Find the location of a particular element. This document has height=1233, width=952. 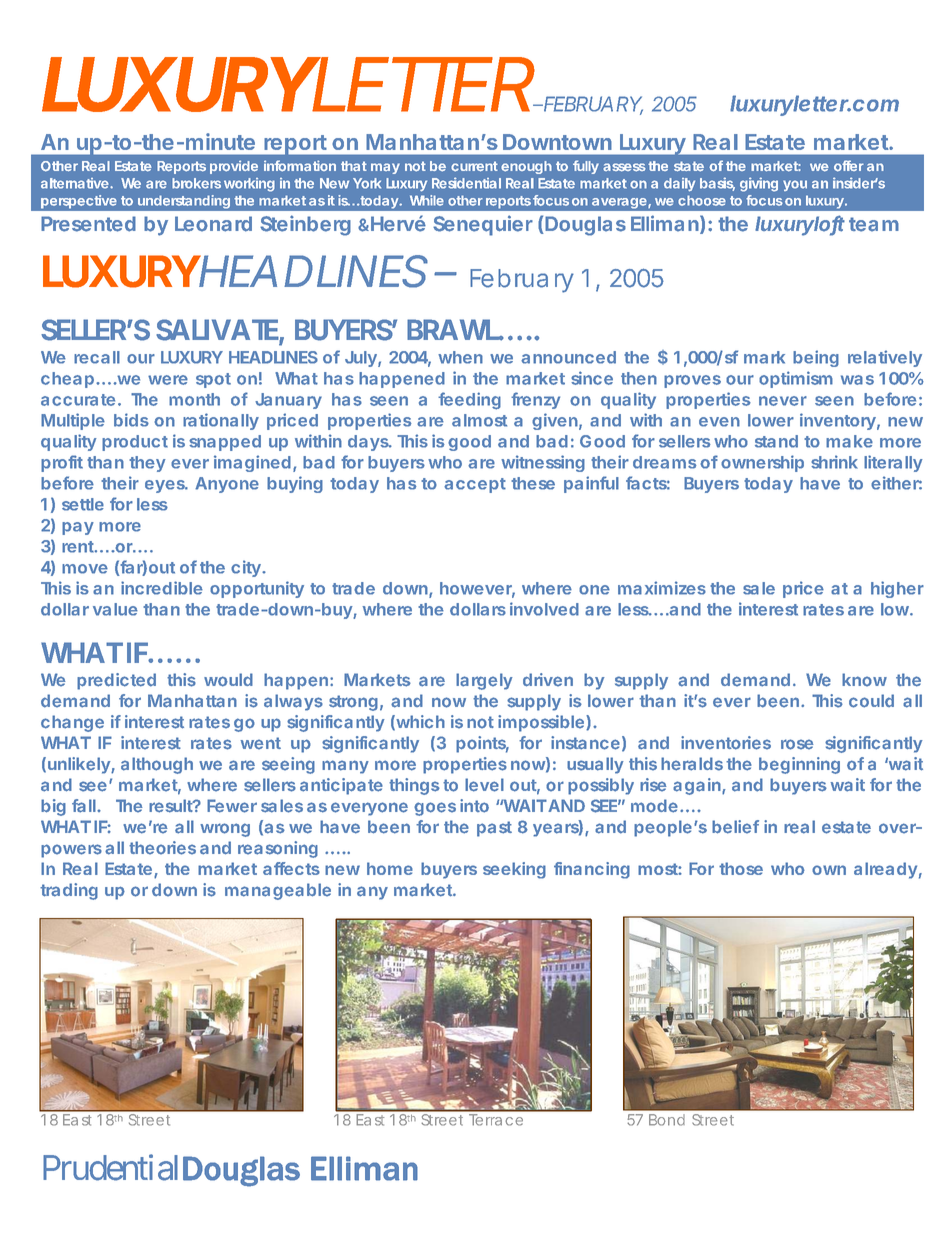

Bond is located at coordinates (667, 1120).
